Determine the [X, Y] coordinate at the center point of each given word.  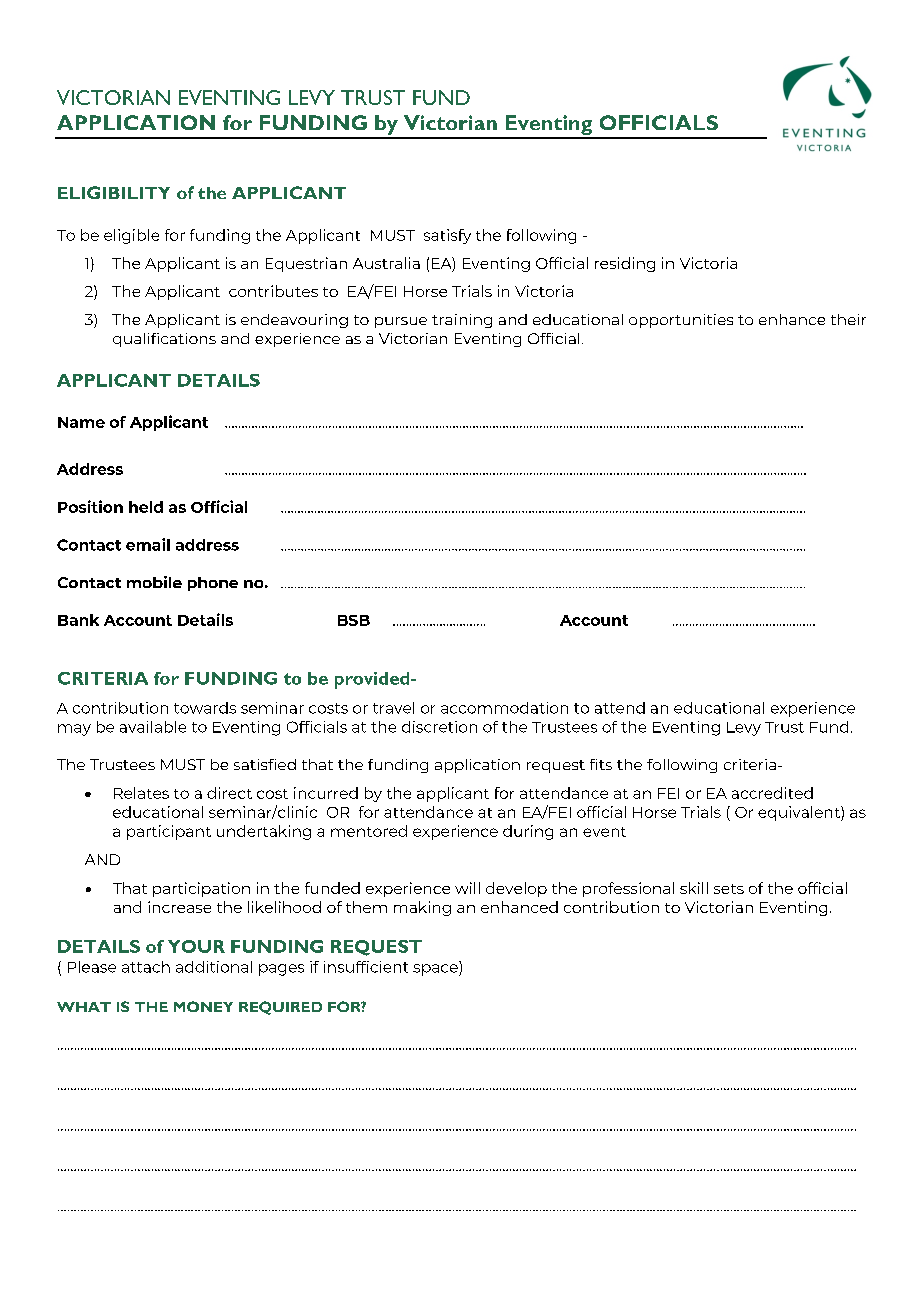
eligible [131, 236]
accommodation [504, 708]
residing [625, 264]
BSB [354, 620]
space [436, 970]
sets [729, 889]
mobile [154, 582]
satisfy [447, 236]
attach [146, 967]
